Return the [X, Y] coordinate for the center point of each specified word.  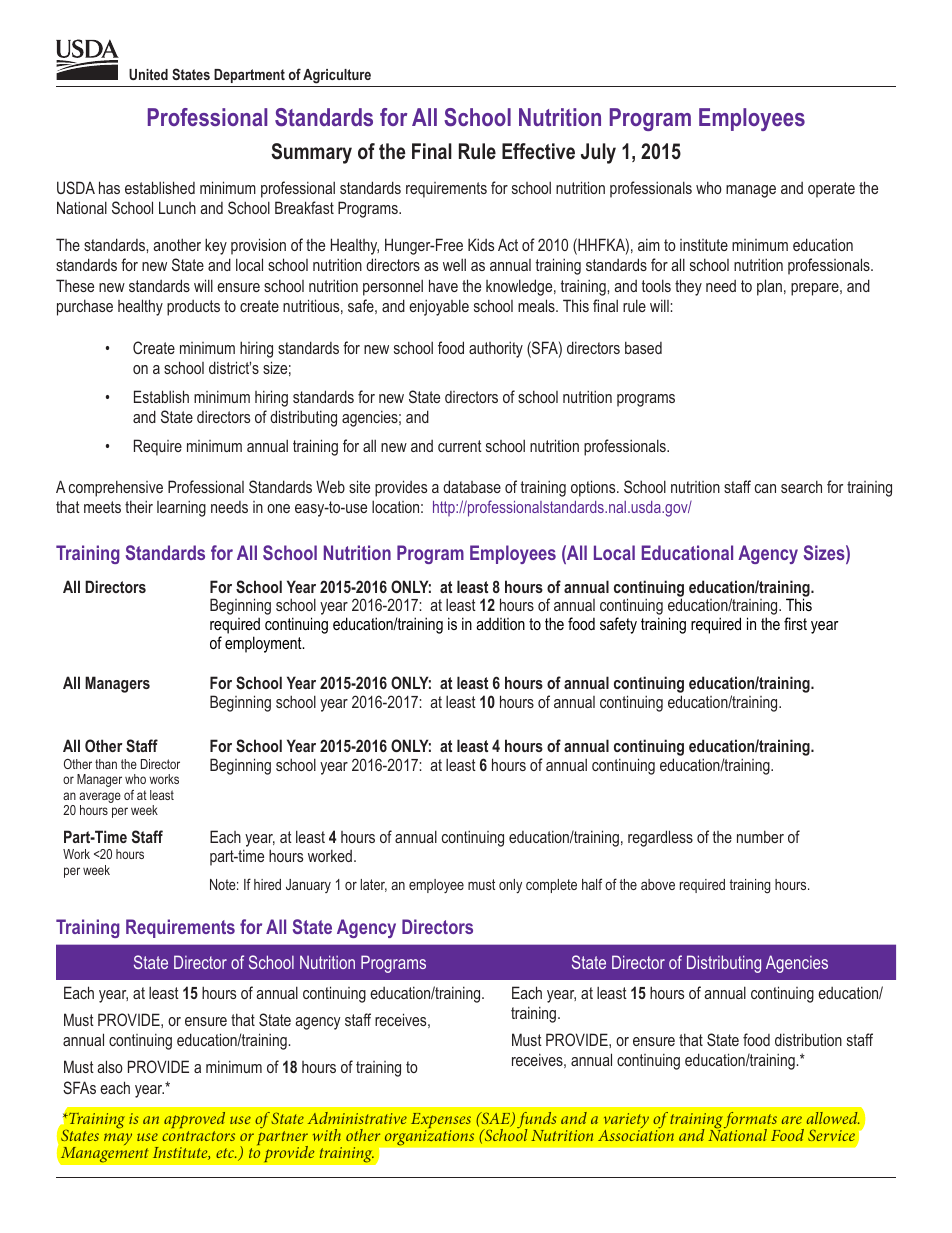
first [795, 623]
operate [831, 190]
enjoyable [439, 307]
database [472, 486]
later [374, 885]
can [765, 488]
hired [267, 884]
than [106, 764]
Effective [538, 151]
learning [181, 508]
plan [769, 287]
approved [194, 1120]
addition [500, 623]
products [193, 308]
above [658, 884]
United [148, 74]
